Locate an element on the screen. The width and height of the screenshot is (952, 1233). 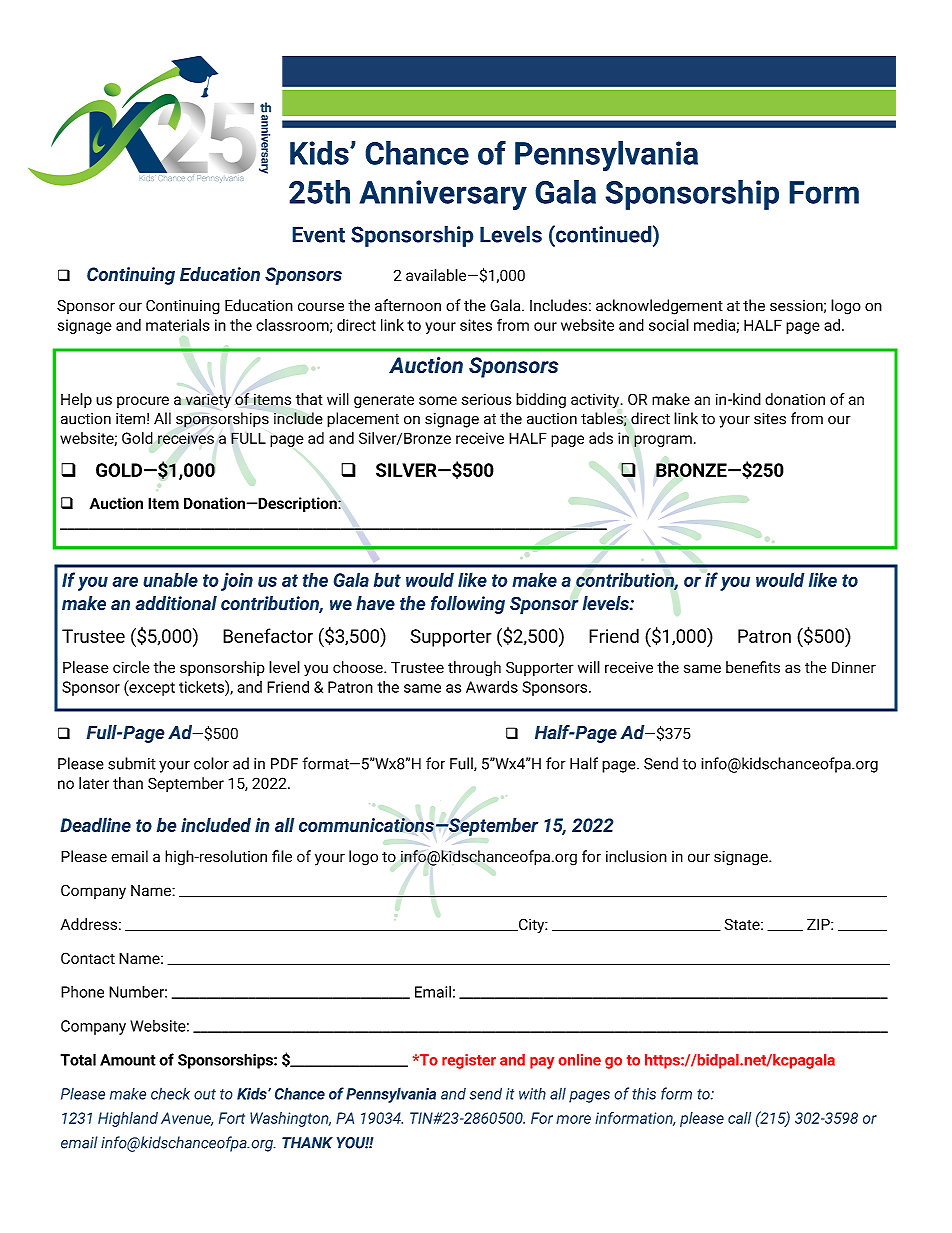
acknowledgement is located at coordinates (659, 307).
